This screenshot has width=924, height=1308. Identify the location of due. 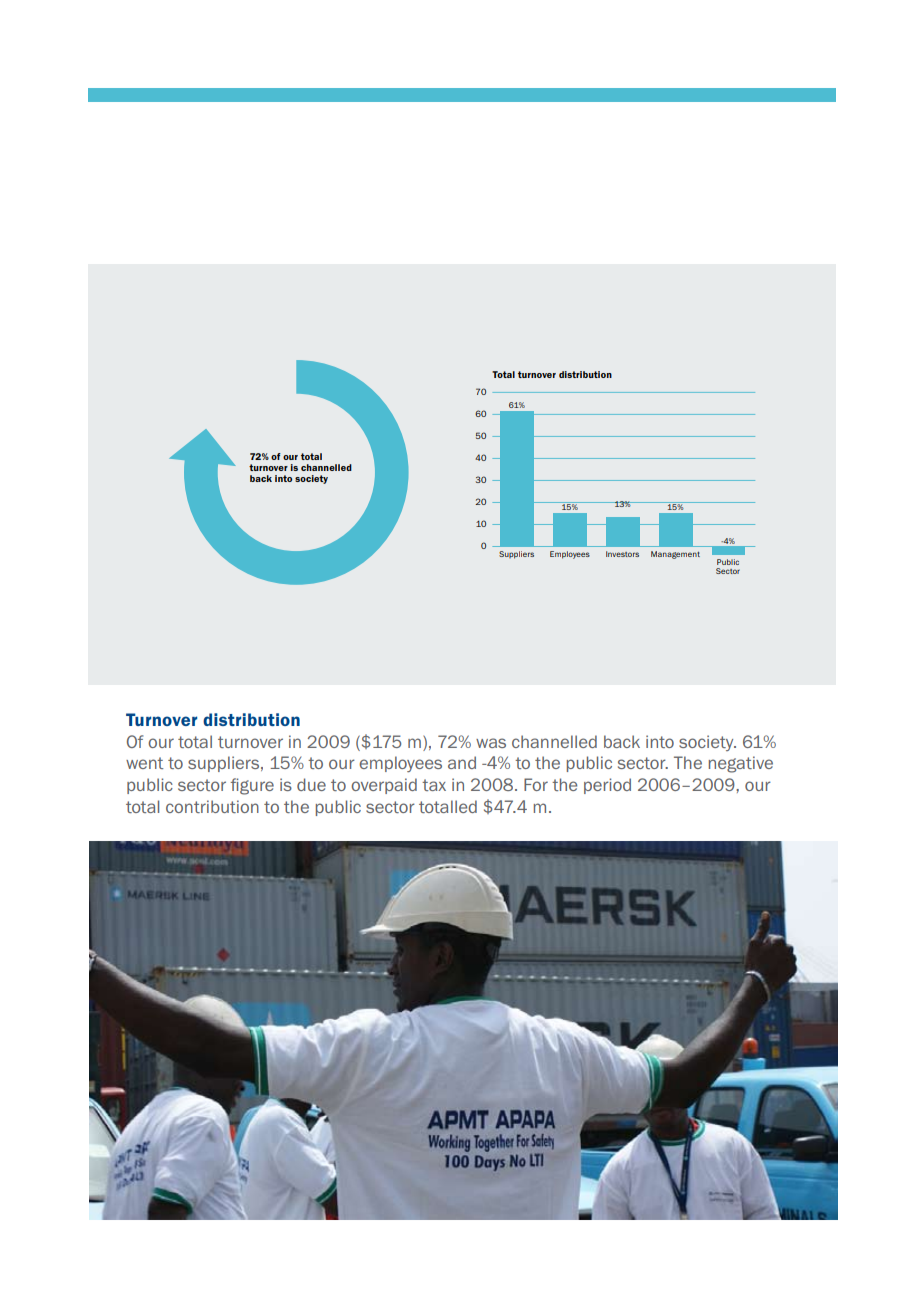
(311, 784).
